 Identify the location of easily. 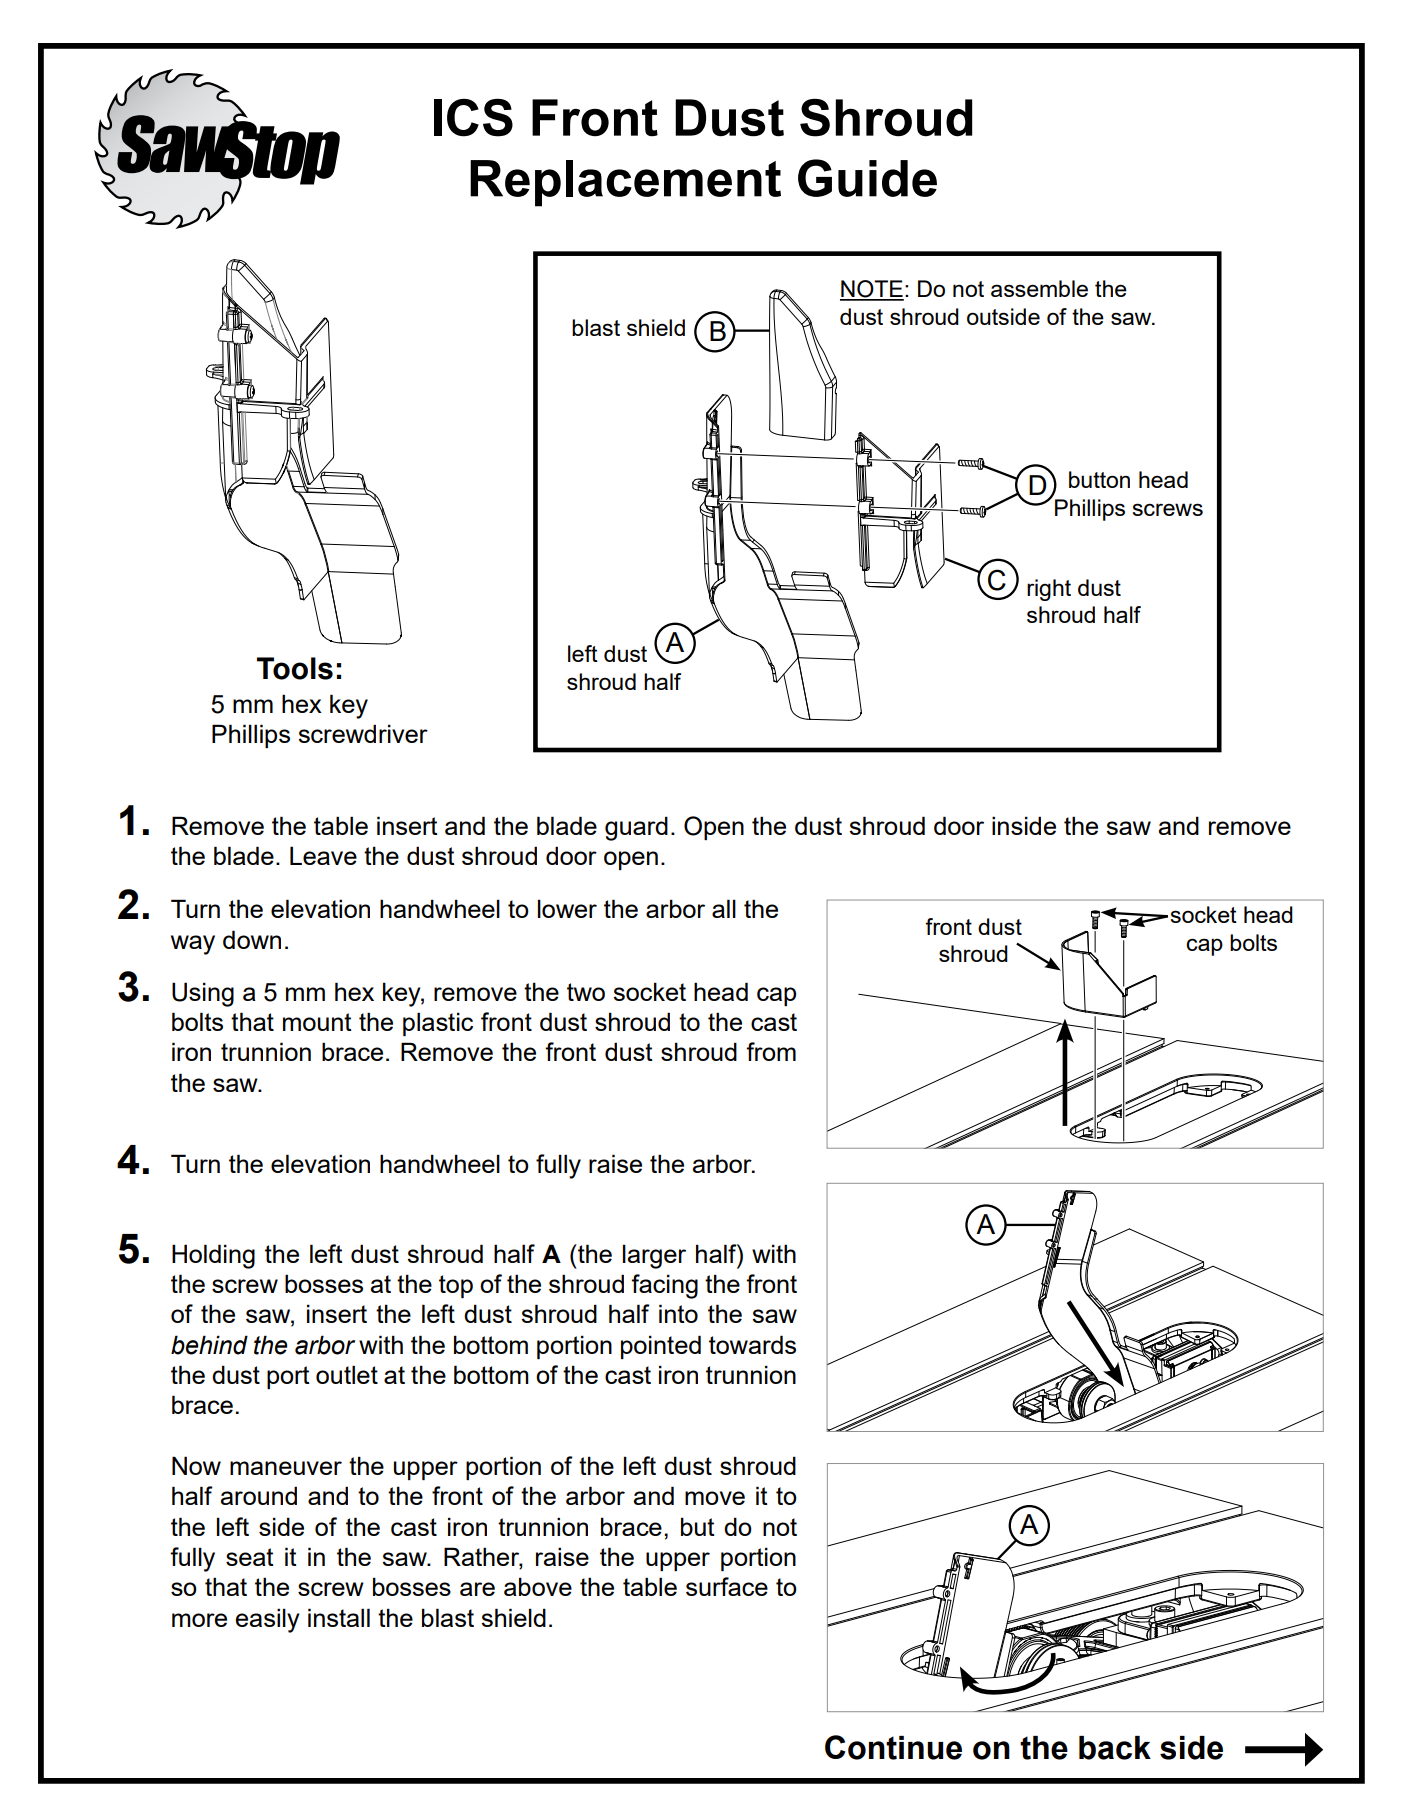
(268, 1620).
